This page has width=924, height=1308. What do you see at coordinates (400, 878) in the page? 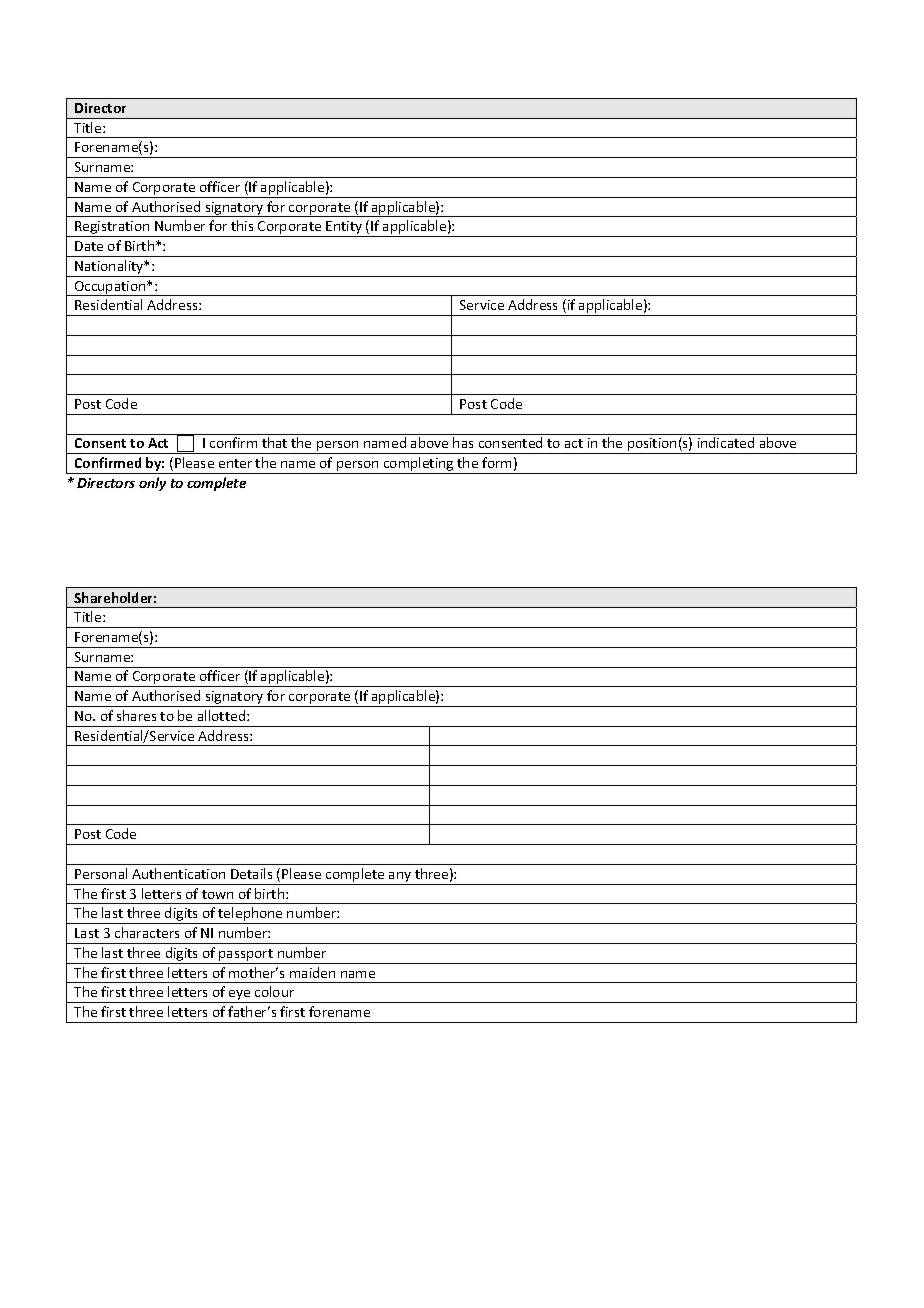
I see `any` at bounding box center [400, 878].
